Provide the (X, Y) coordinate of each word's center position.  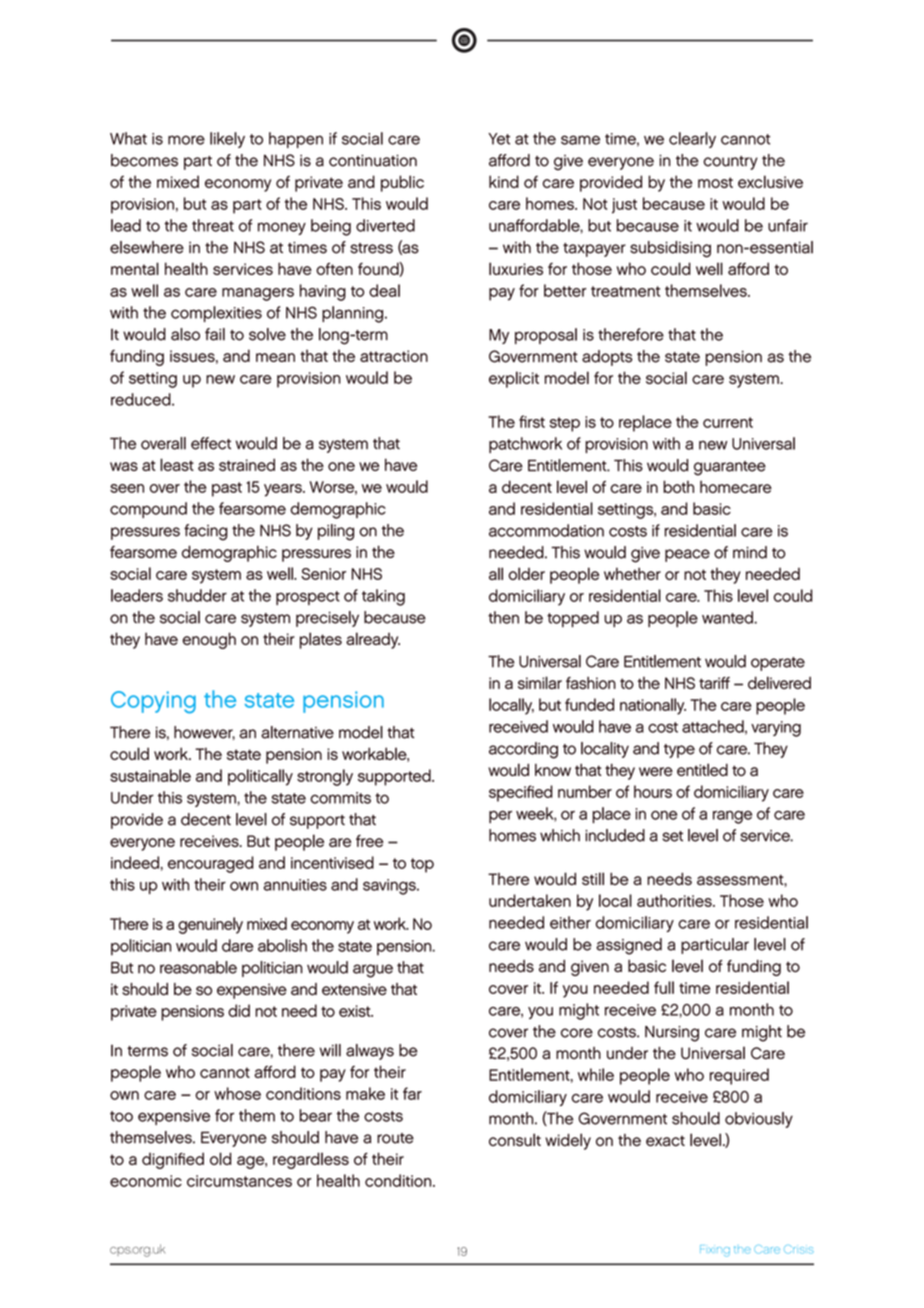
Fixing (715, 1251)
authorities (675, 900)
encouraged (211, 864)
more (186, 140)
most (715, 182)
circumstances (239, 1181)
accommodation (546, 530)
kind (504, 181)
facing (206, 532)
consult (515, 1140)
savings (390, 887)
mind (750, 552)
